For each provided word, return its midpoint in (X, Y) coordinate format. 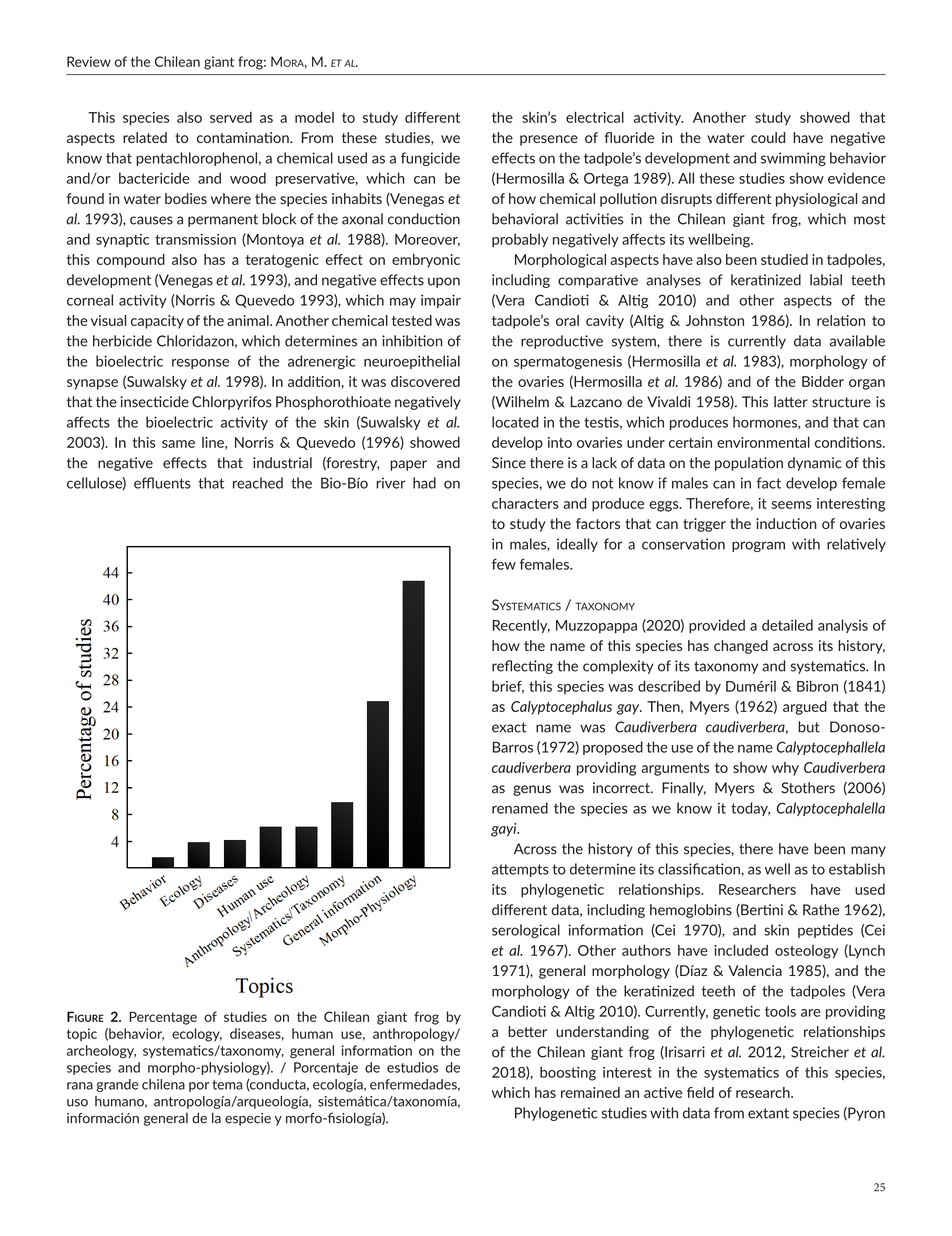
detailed (787, 625)
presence (549, 140)
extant (768, 1113)
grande (117, 1085)
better (527, 1031)
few (504, 564)
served (231, 117)
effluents (162, 483)
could (768, 137)
